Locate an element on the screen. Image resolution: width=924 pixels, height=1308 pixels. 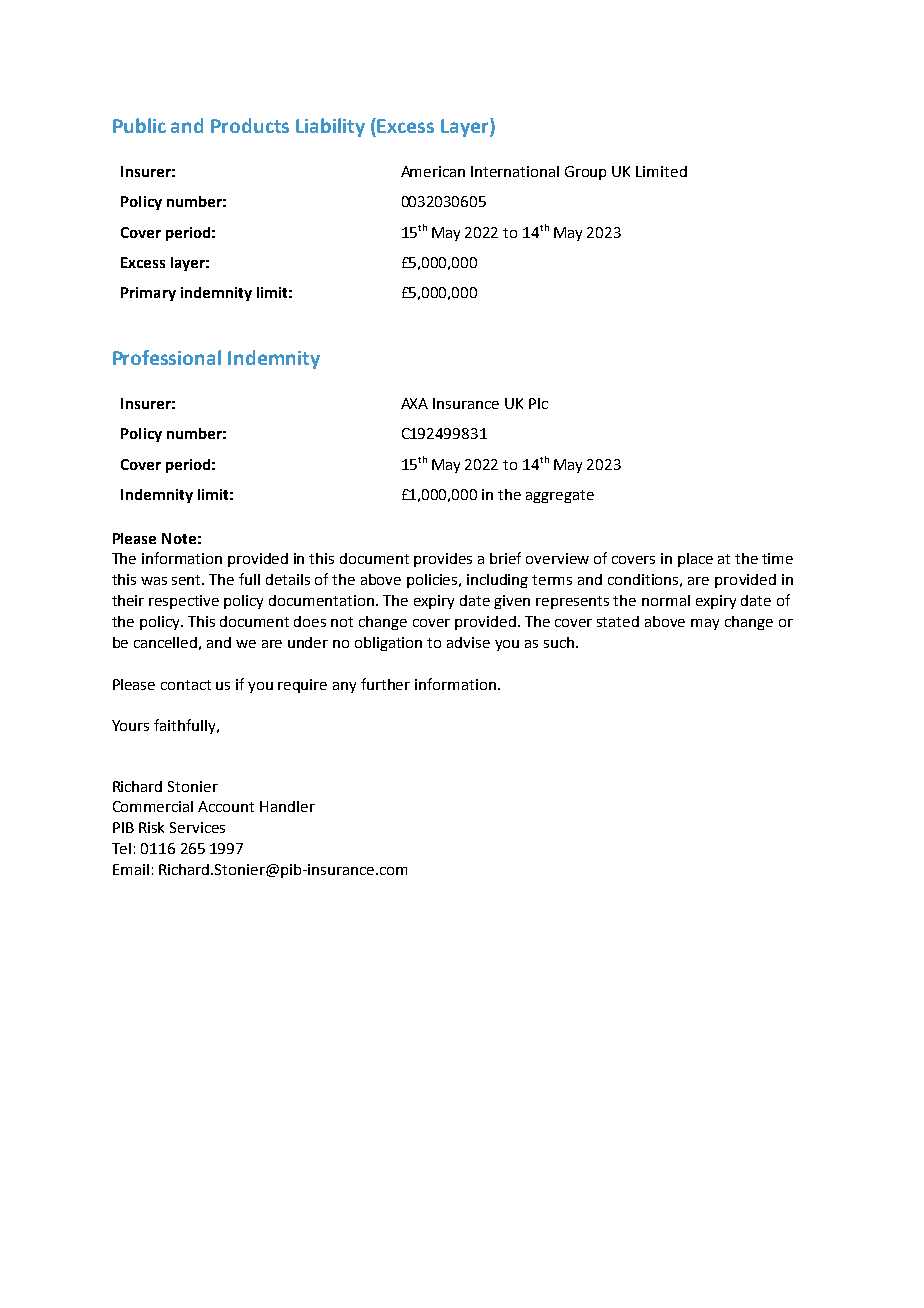
provides is located at coordinates (443, 560).
